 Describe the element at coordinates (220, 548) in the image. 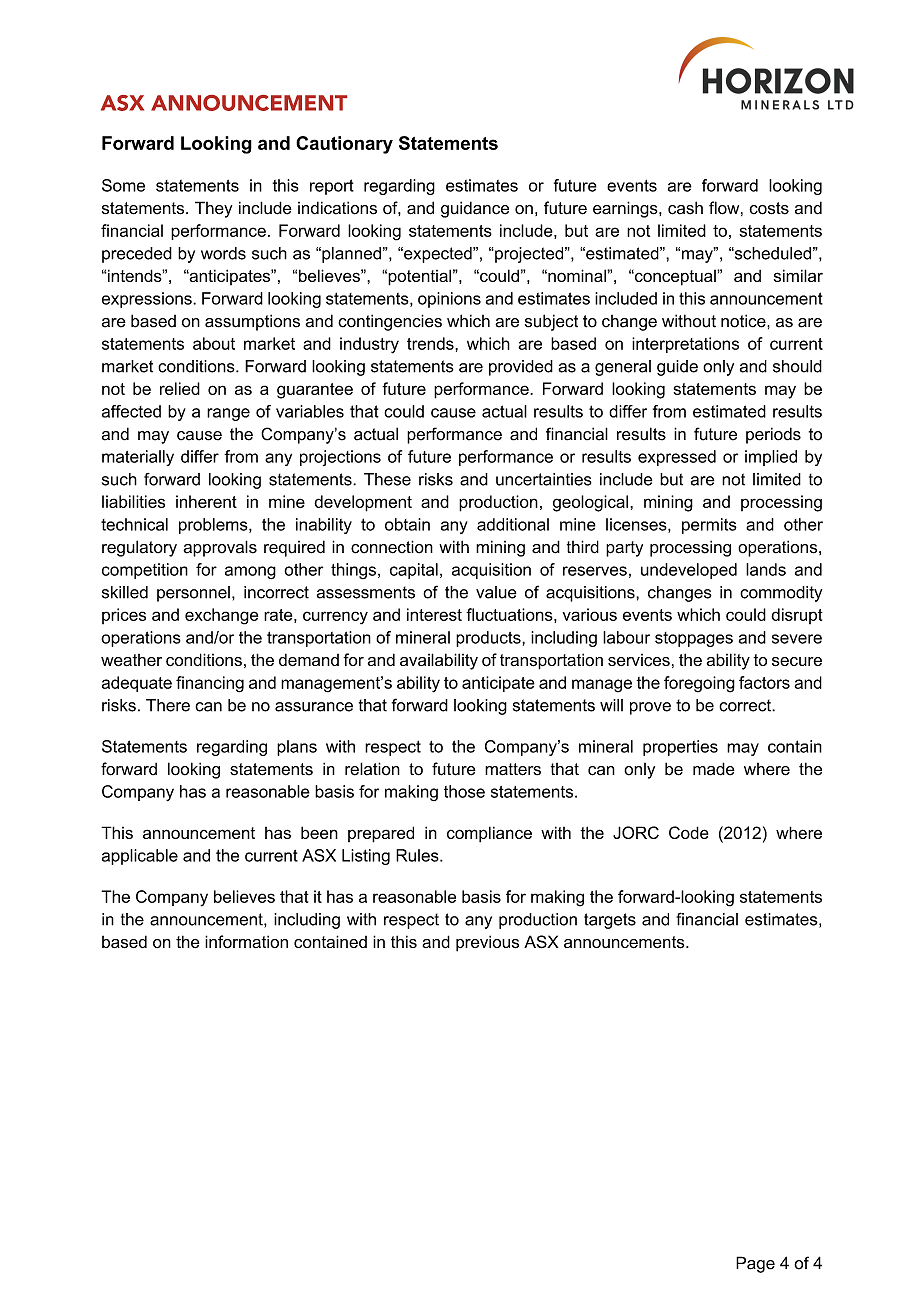

I see `approvals` at that location.
